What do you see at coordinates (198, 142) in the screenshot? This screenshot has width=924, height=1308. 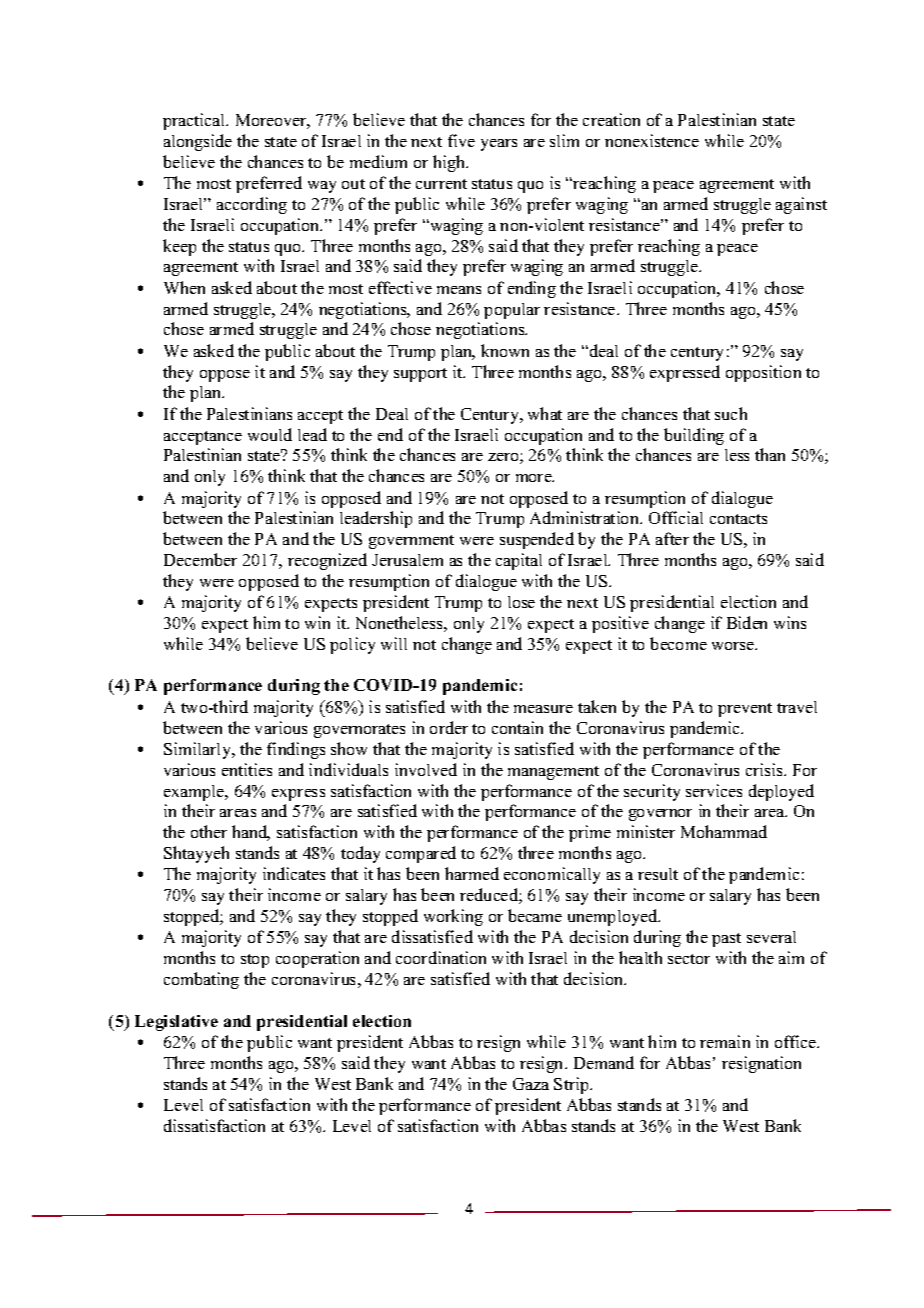 I see `alongside` at bounding box center [198, 142].
